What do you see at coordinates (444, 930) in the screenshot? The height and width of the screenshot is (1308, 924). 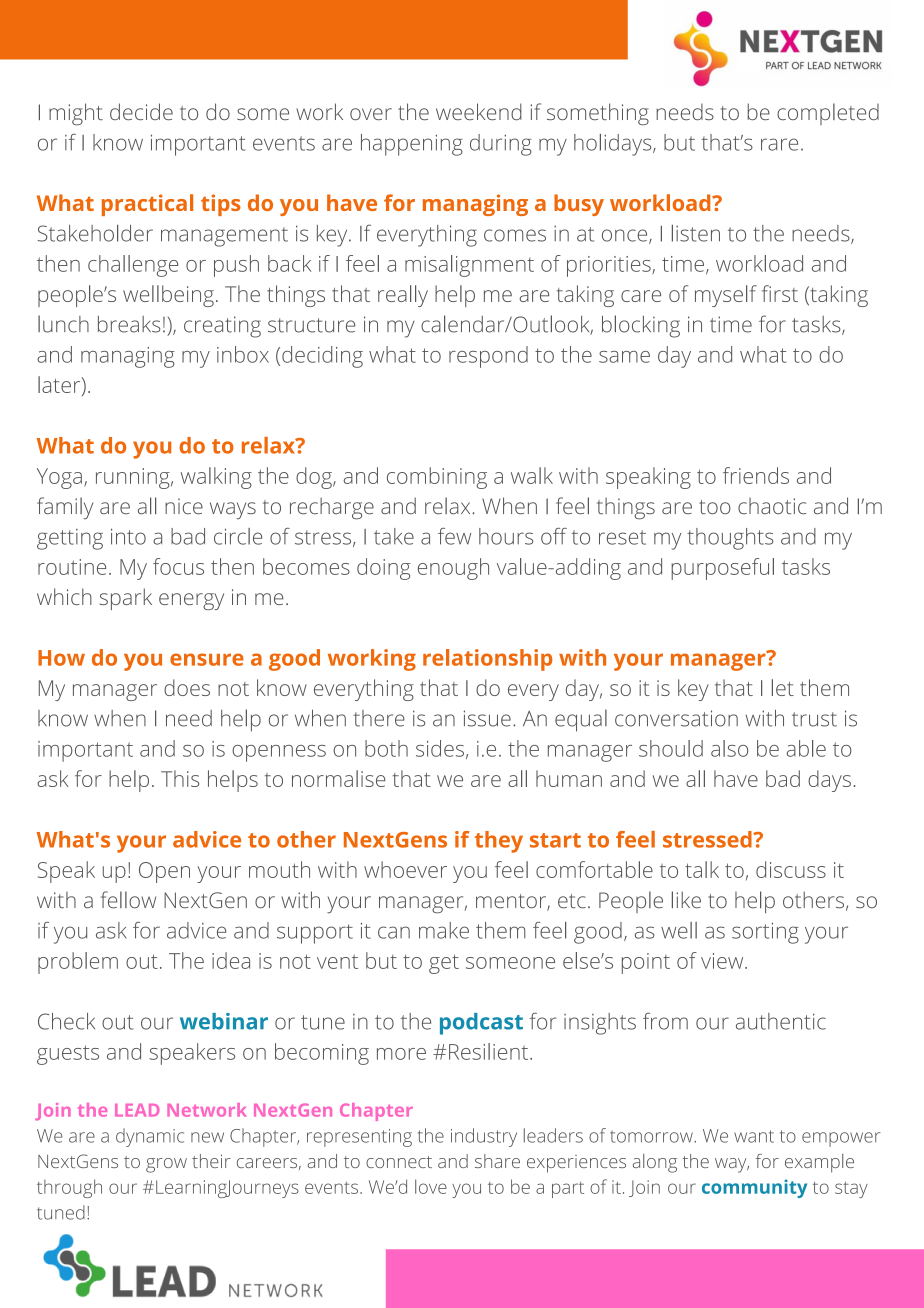 I see `make` at bounding box center [444, 930].
